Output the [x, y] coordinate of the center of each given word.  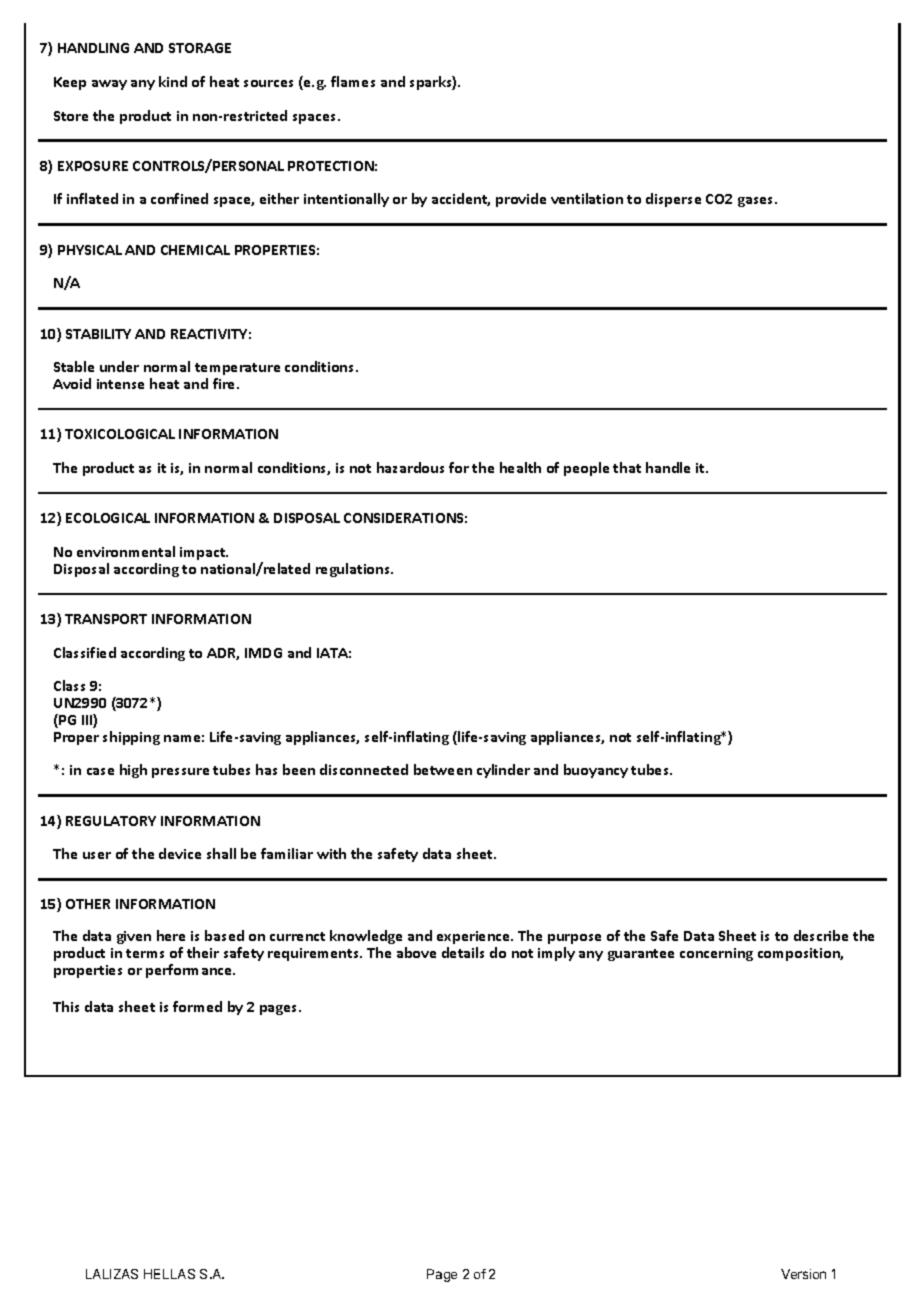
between [443, 769]
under [119, 366]
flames [353, 81]
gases [757, 202]
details [463, 952]
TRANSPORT [106, 619]
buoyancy [596, 771]
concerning [716, 954]
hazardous [410, 467]
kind [173, 81]
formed [197, 1006]
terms [145, 953]
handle [668, 467]
